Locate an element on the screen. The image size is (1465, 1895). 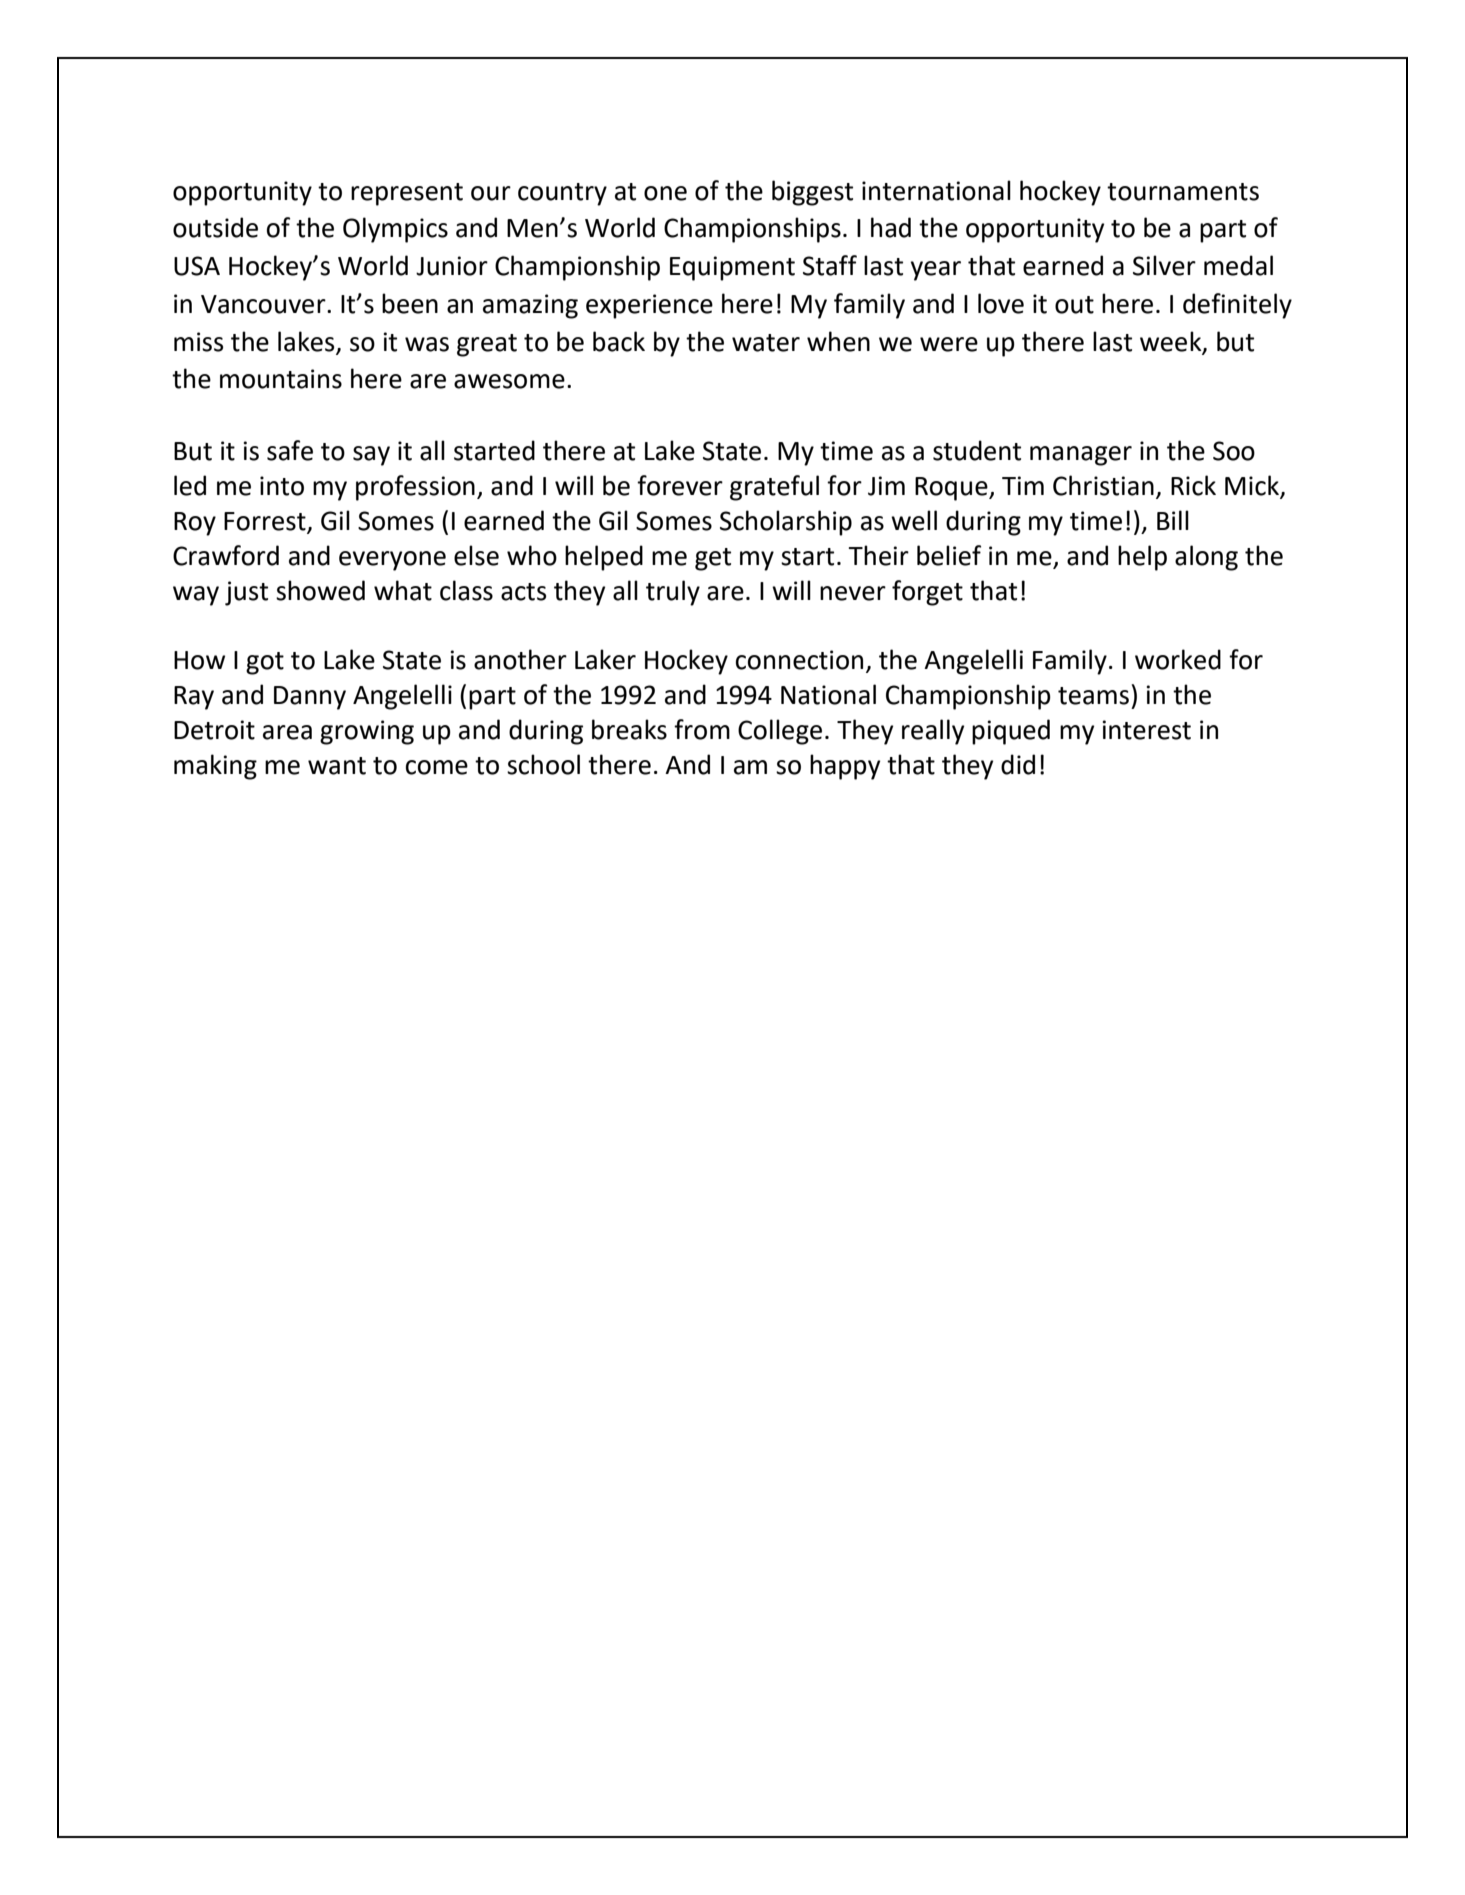
showed is located at coordinates (320, 590).
